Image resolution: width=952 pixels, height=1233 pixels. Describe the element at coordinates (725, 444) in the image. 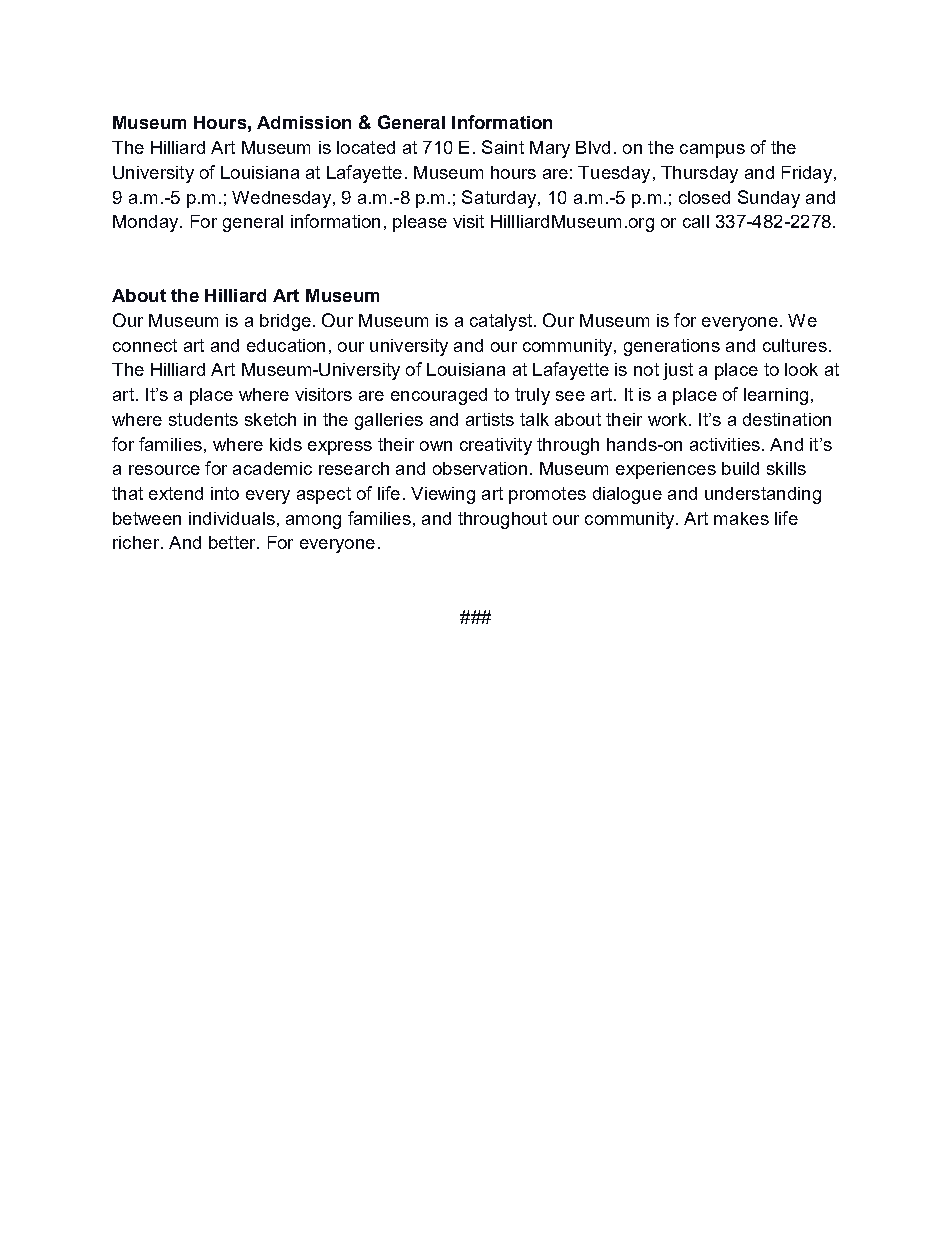

I see `activities` at that location.
